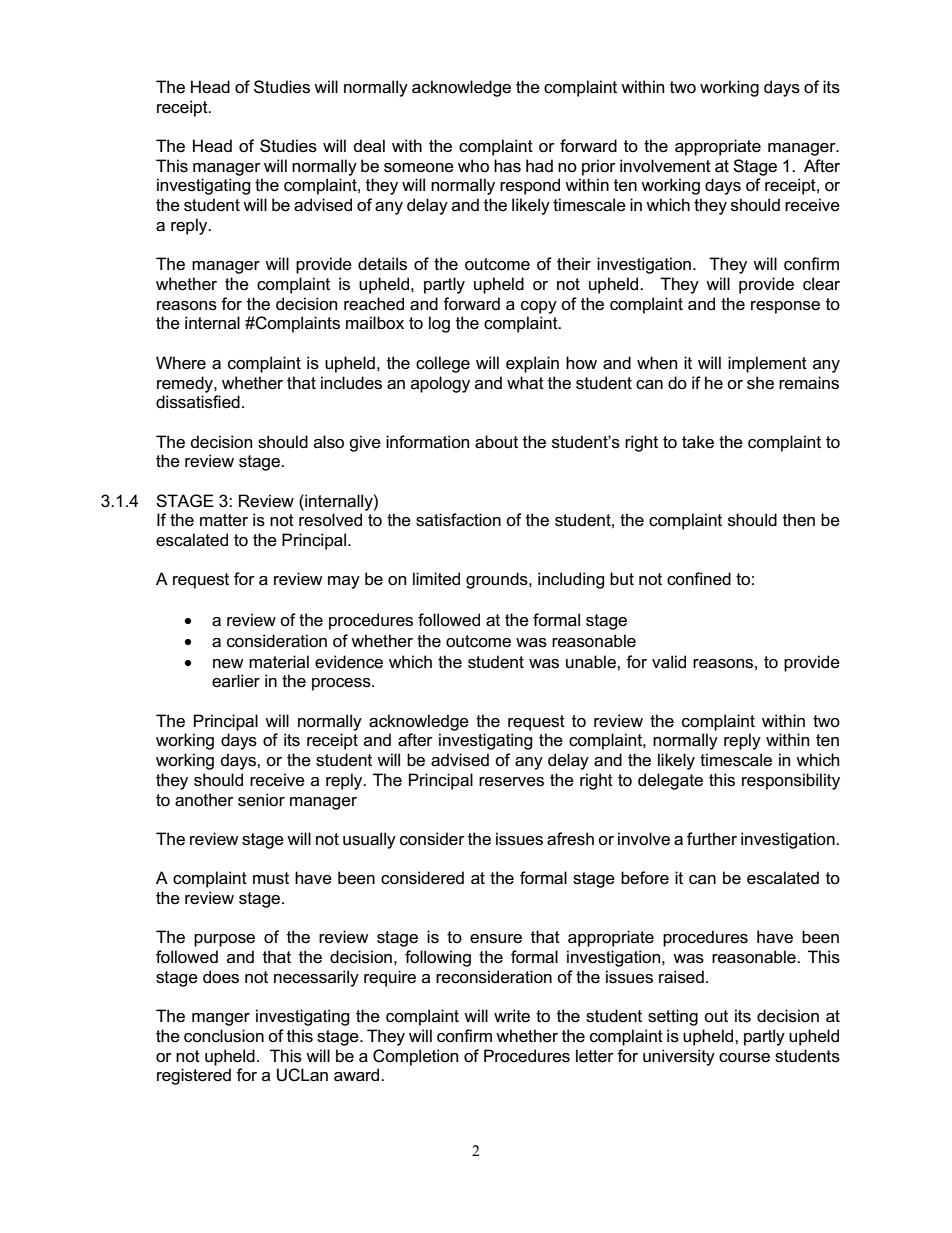  What do you see at coordinates (532, 364) in the screenshot?
I see `explain` at bounding box center [532, 364].
